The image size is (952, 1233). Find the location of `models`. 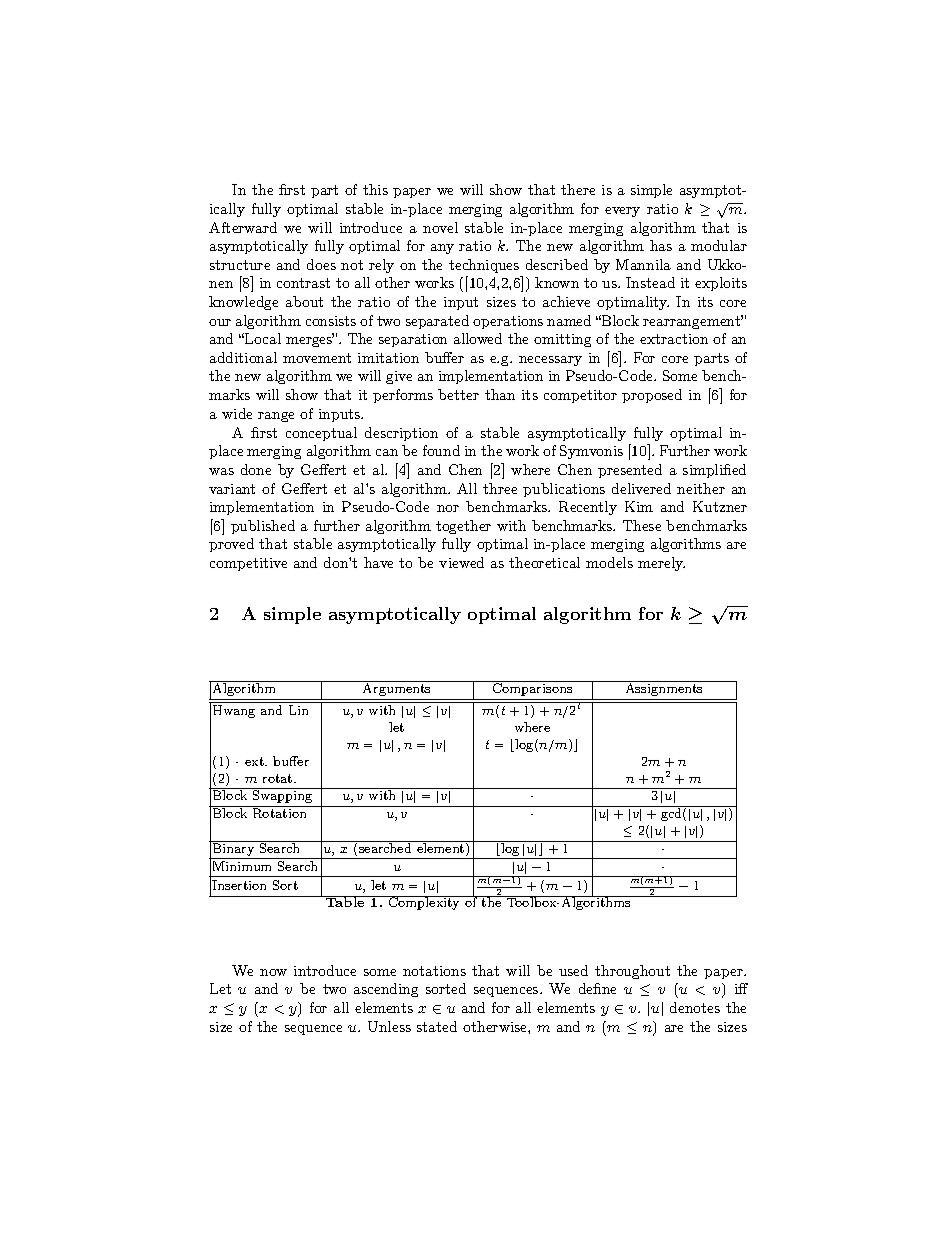

models is located at coordinates (609, 562).
